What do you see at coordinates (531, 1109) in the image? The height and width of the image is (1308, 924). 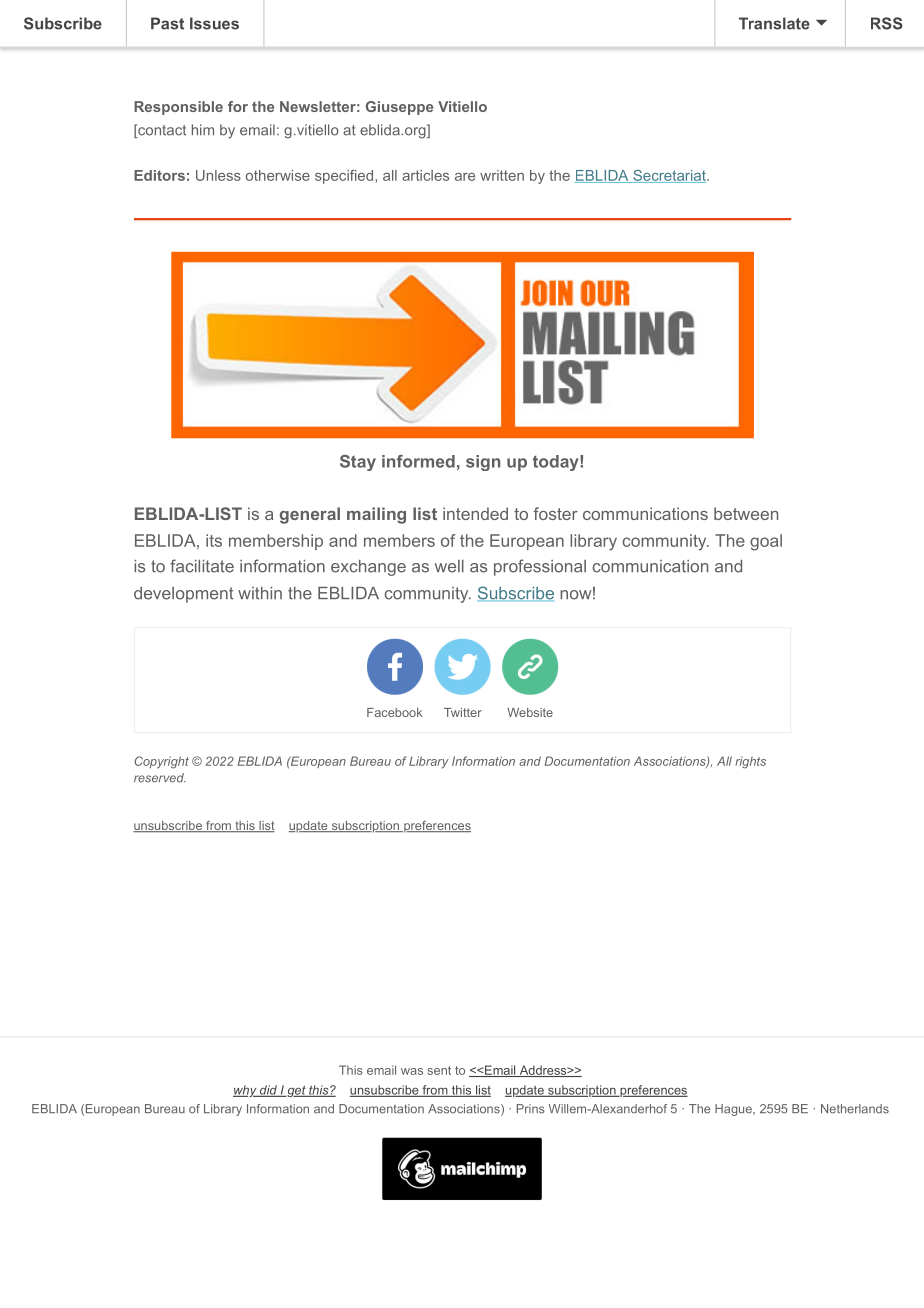 I see `Prins` at bounding box center [531, 1109].
